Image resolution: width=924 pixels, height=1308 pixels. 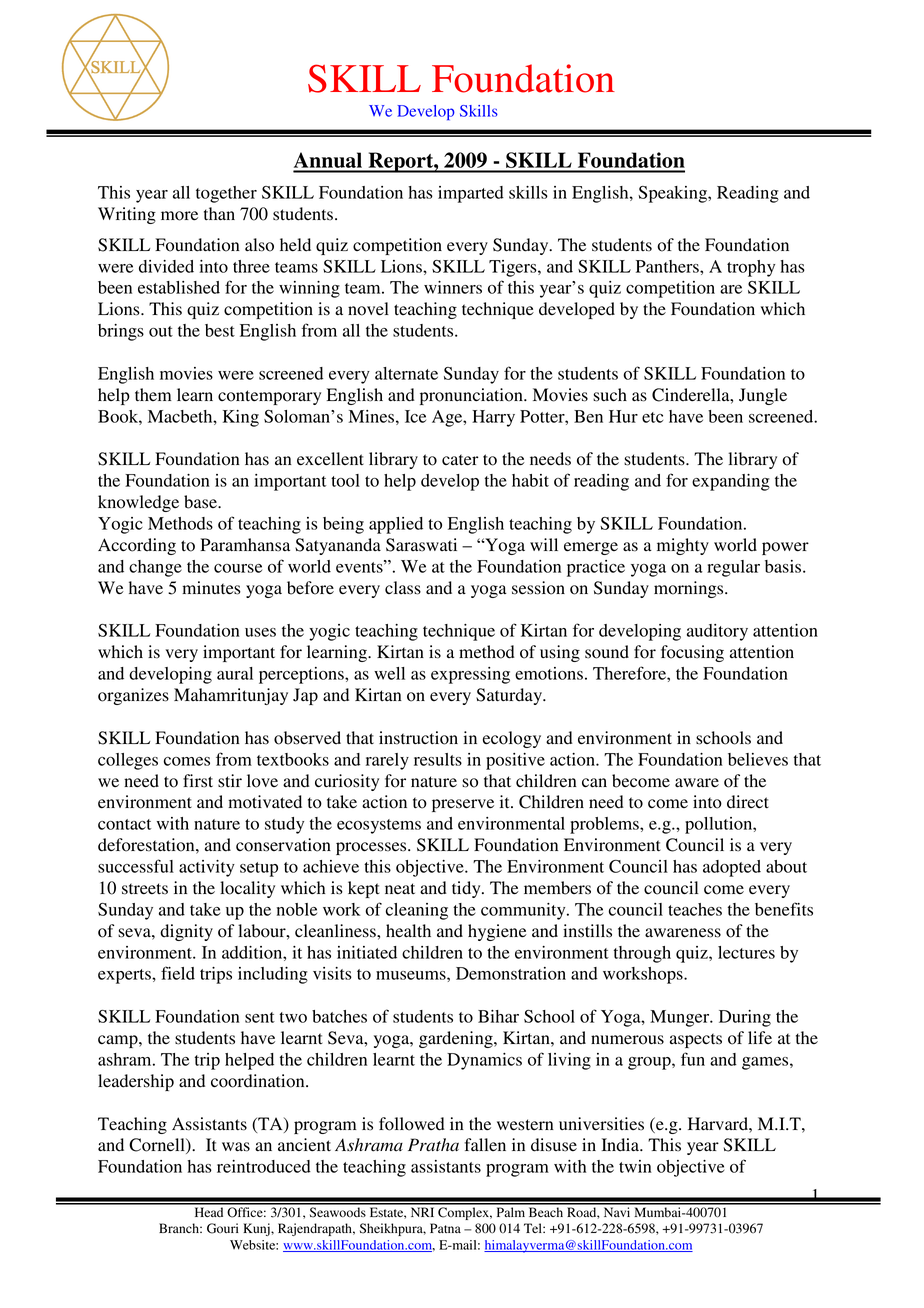 I want to click on than, so click(x=219, y=214).
